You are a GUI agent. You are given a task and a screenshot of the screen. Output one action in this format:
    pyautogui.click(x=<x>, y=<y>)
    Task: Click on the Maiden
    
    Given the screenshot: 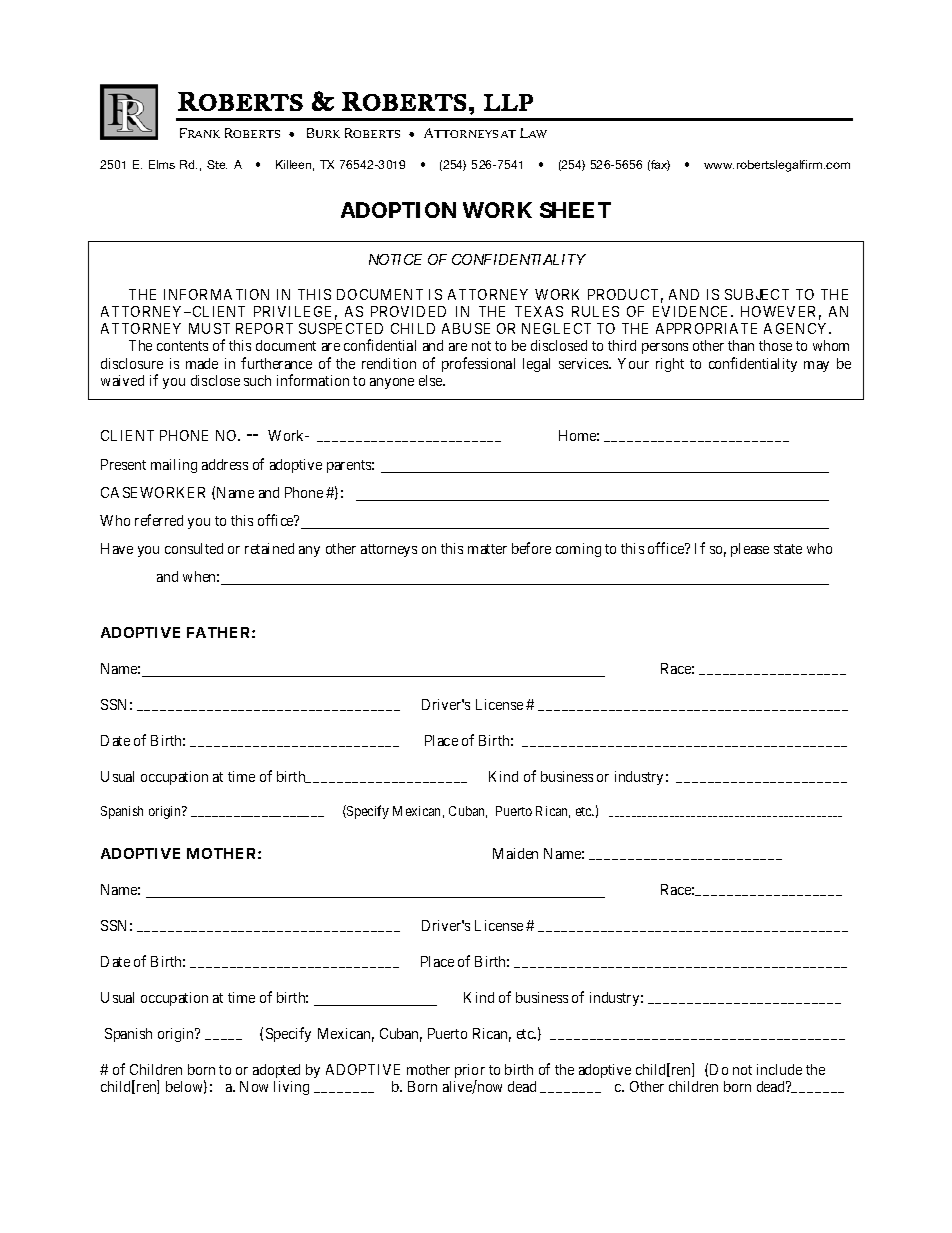 What is the action you would take?
    pyautogui.click(x=515, y=853)
